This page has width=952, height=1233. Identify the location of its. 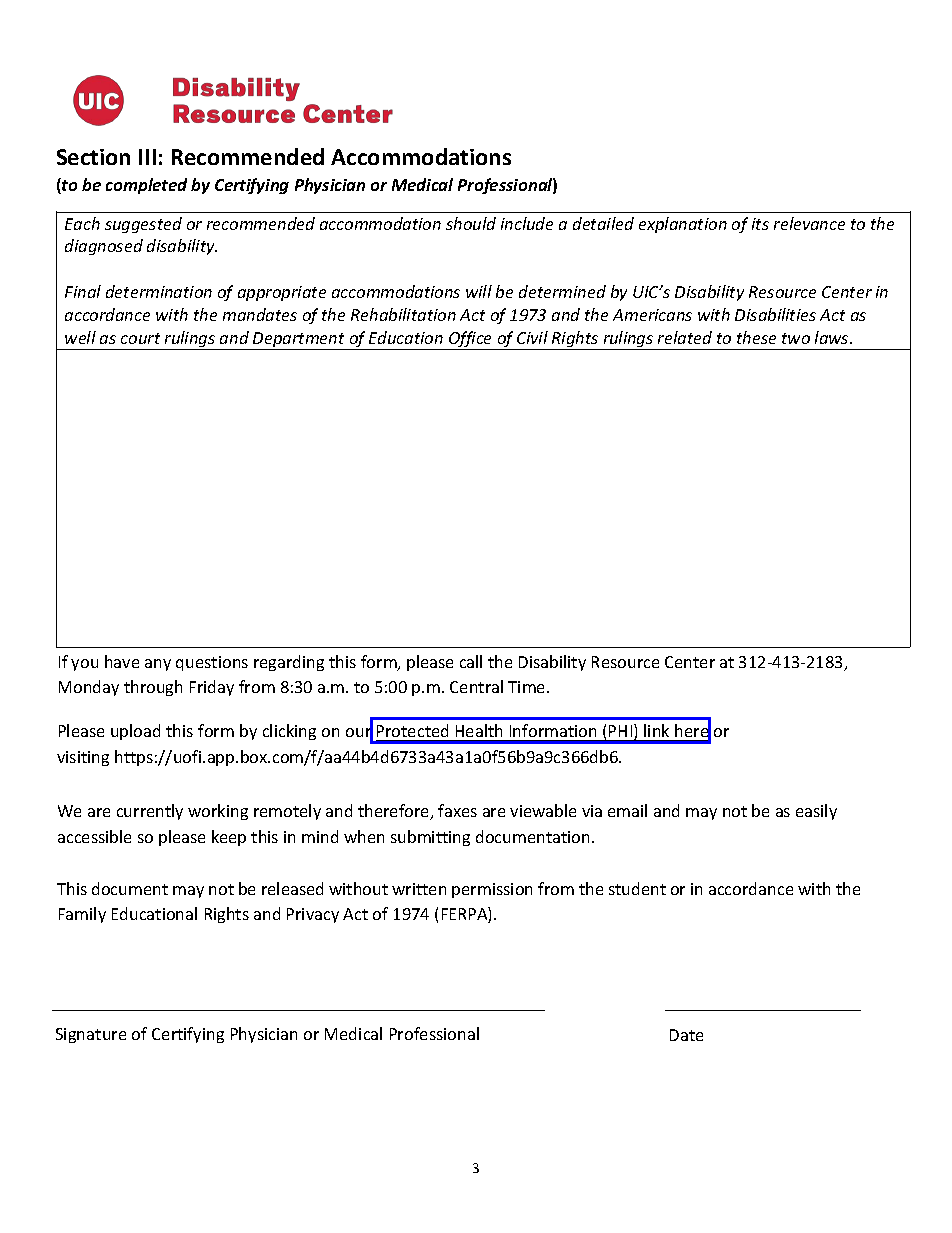
(760, 224).
